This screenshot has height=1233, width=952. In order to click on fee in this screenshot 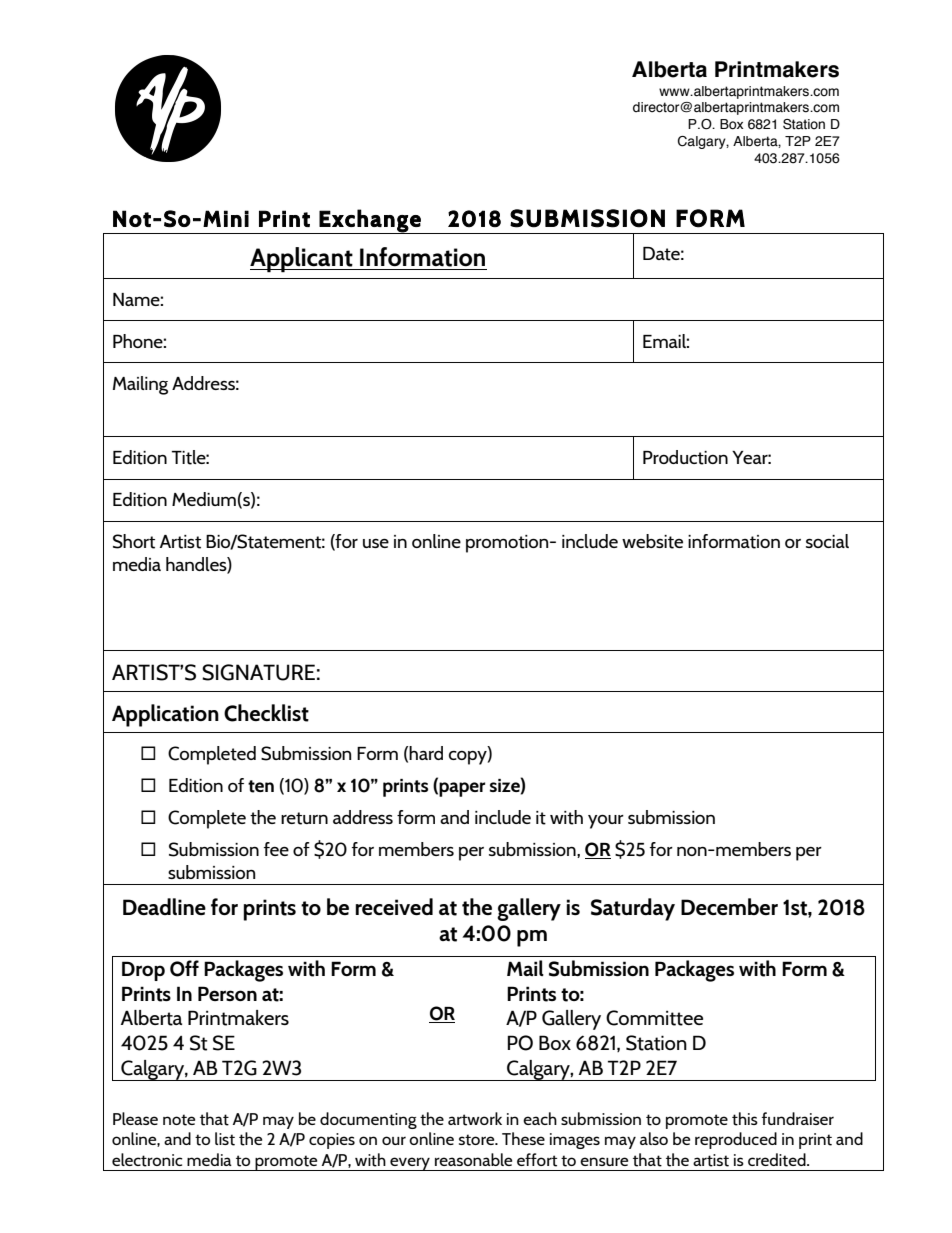, I will do `click(276, 849)`.
